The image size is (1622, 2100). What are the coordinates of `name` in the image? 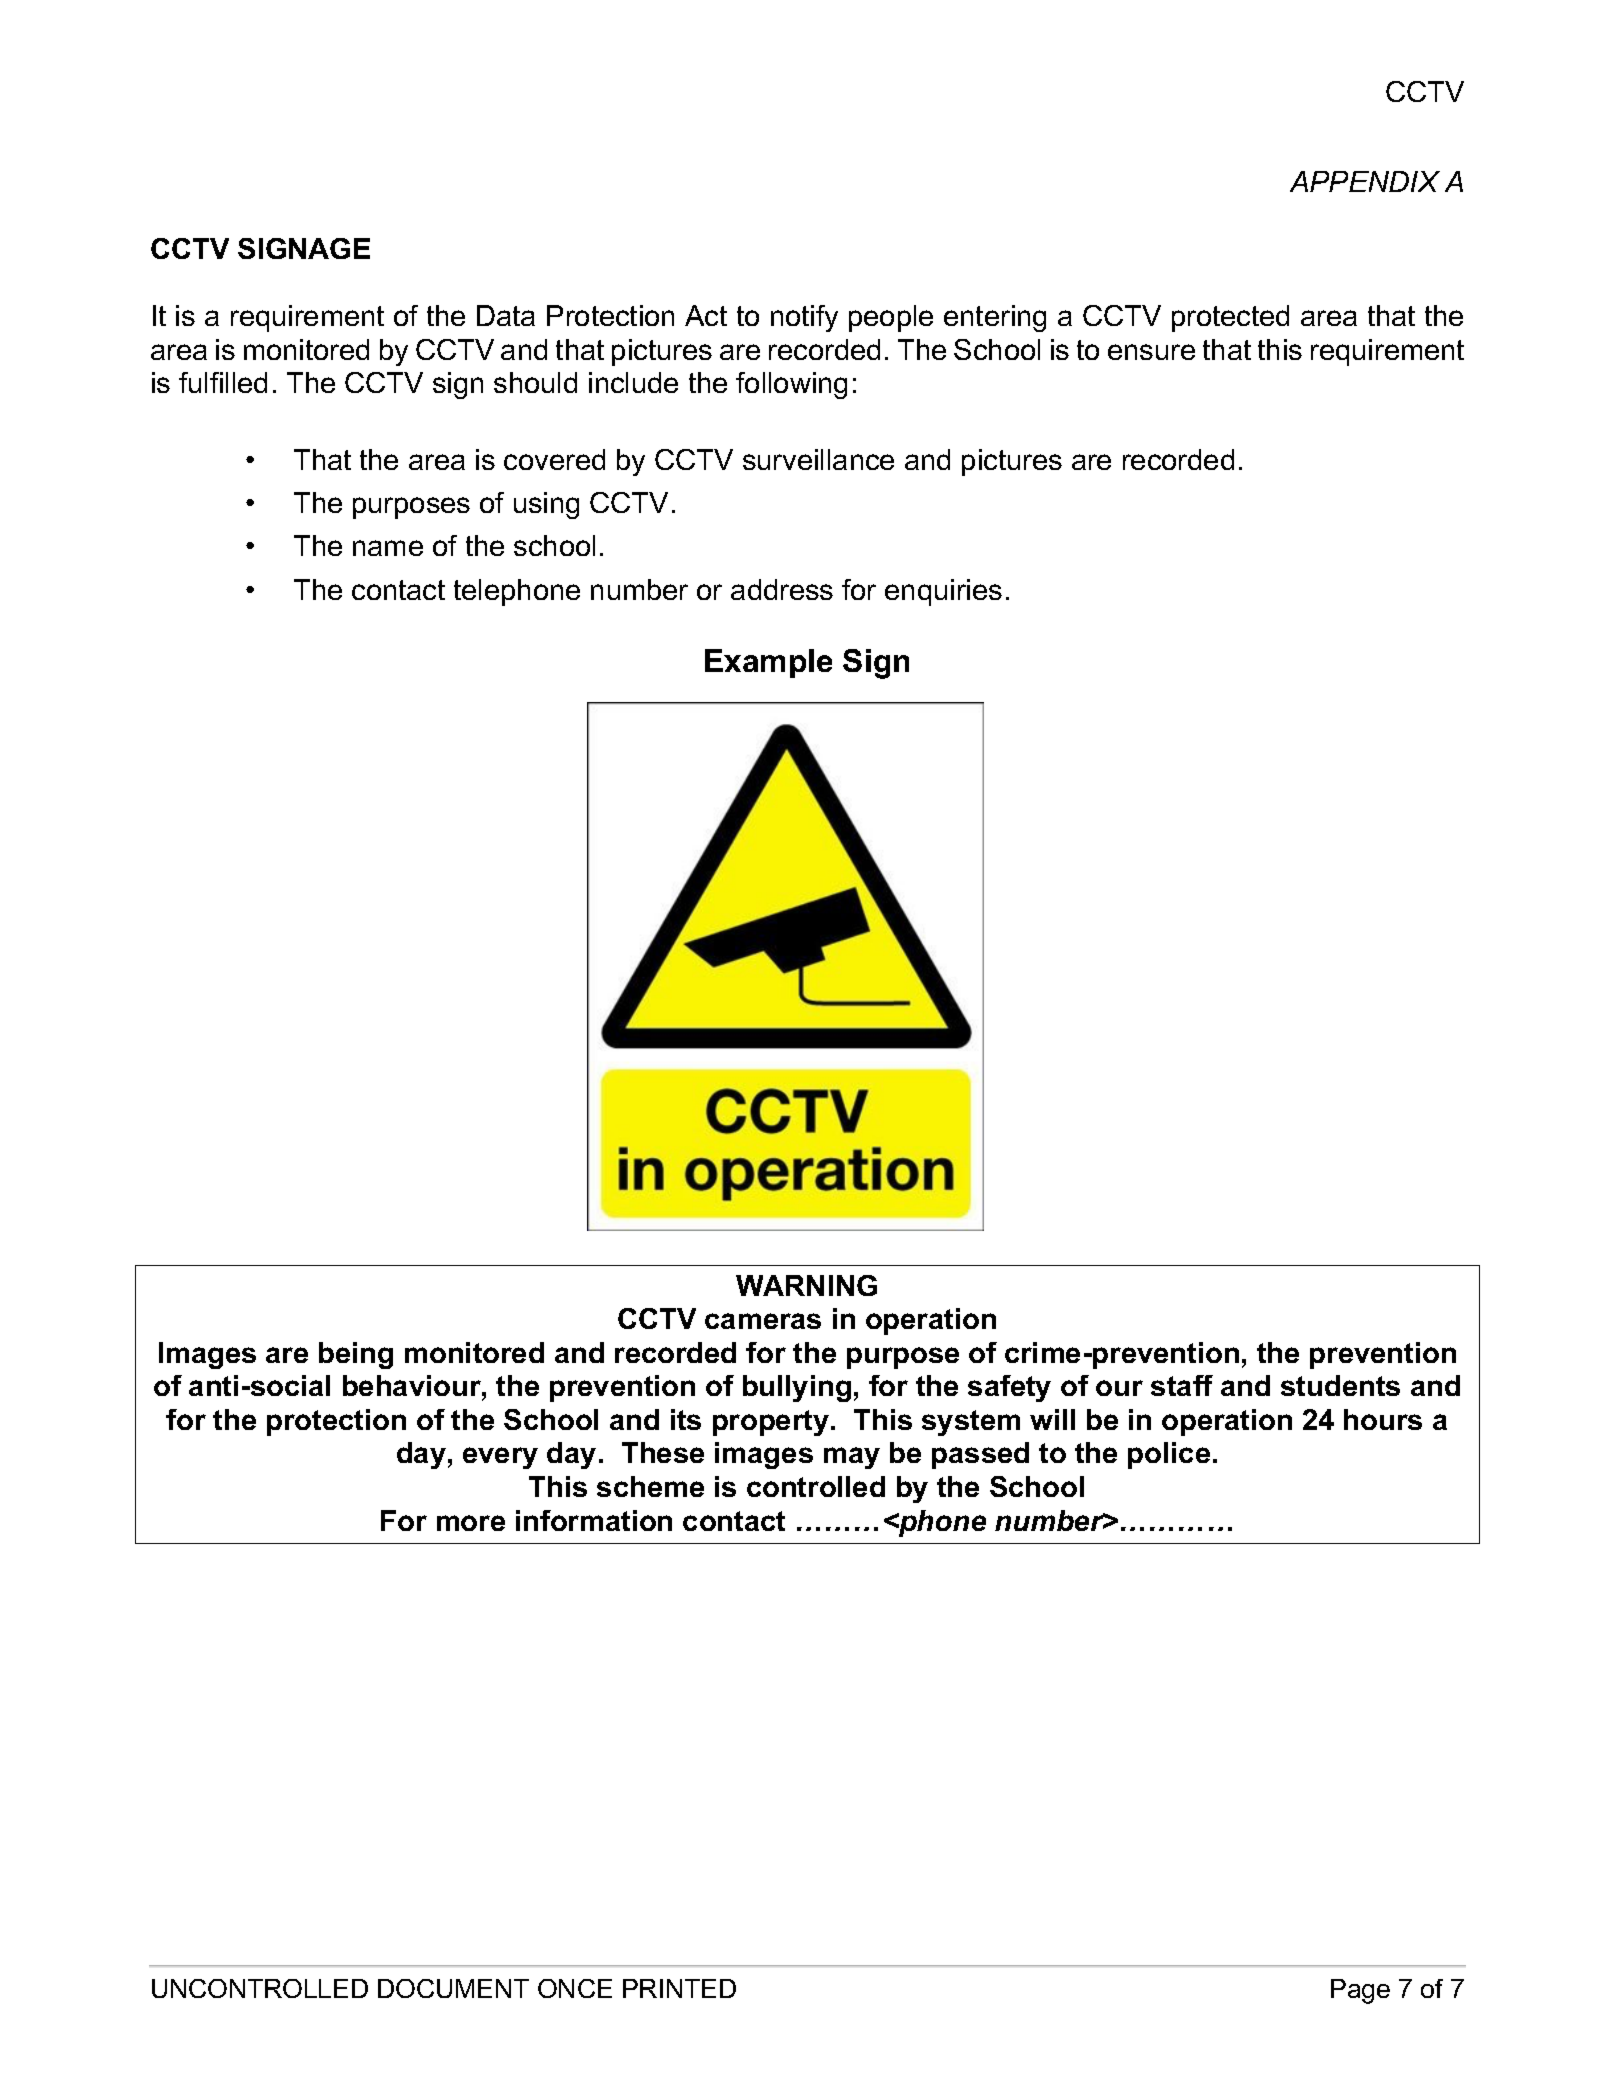 It's located at (388, 548).
